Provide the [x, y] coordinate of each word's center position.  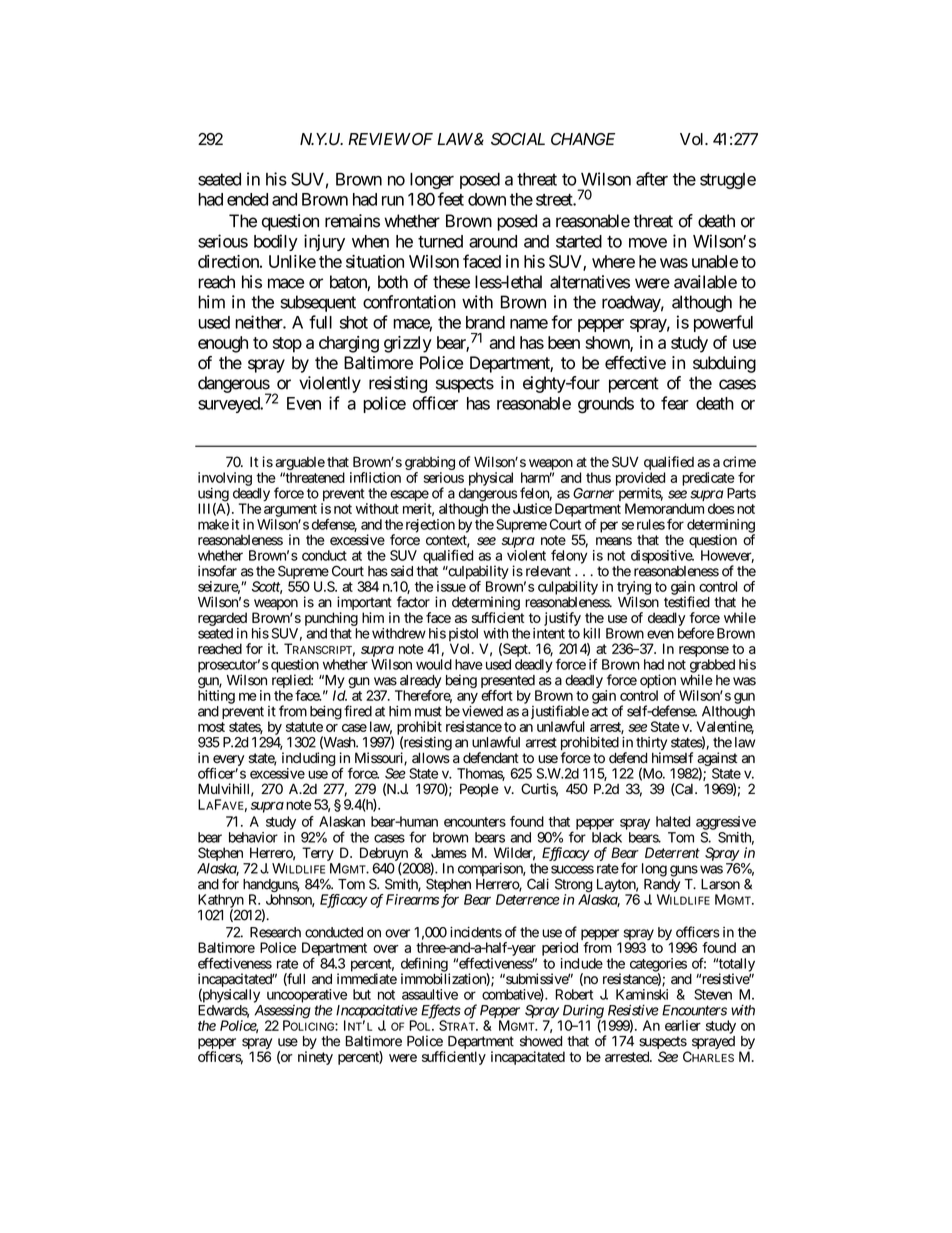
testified [687, 602]
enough [223, 344]
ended [247, 199]
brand [485, 322]
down [487, 199]
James [449, 852]
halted [673, 821]
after [652, 179]
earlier [683, 1025]
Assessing [282, 1013]
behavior [253, 837]
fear [675, 403]
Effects [441, 1012]
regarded [222, 619]
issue [451, 586]
